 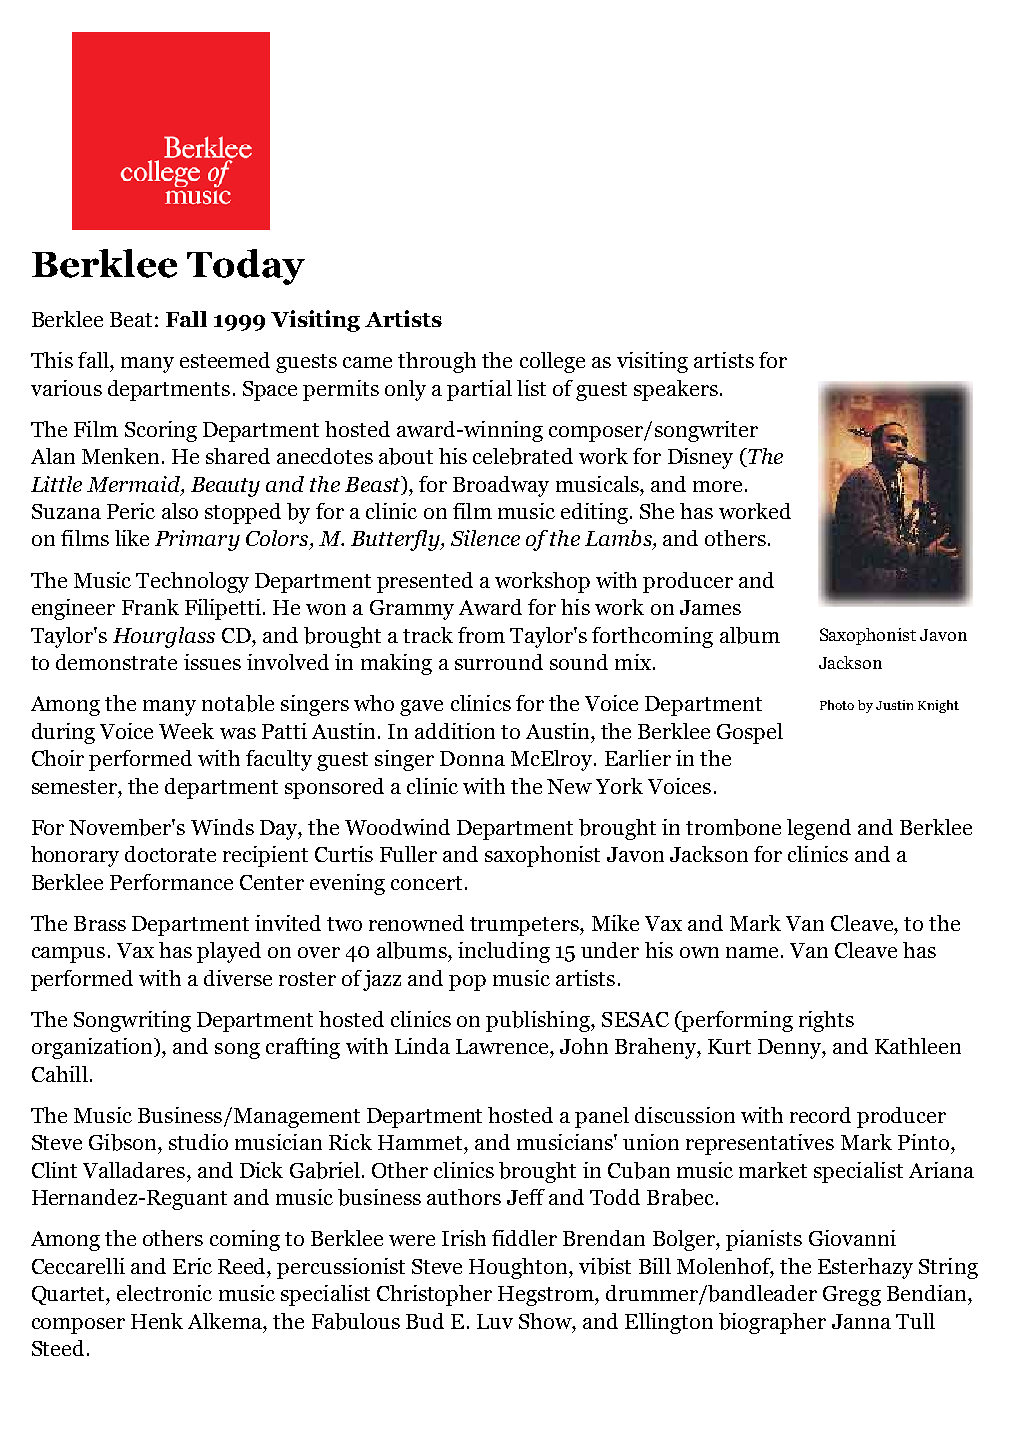 I want to click on New, so click(x=569, y=786).
